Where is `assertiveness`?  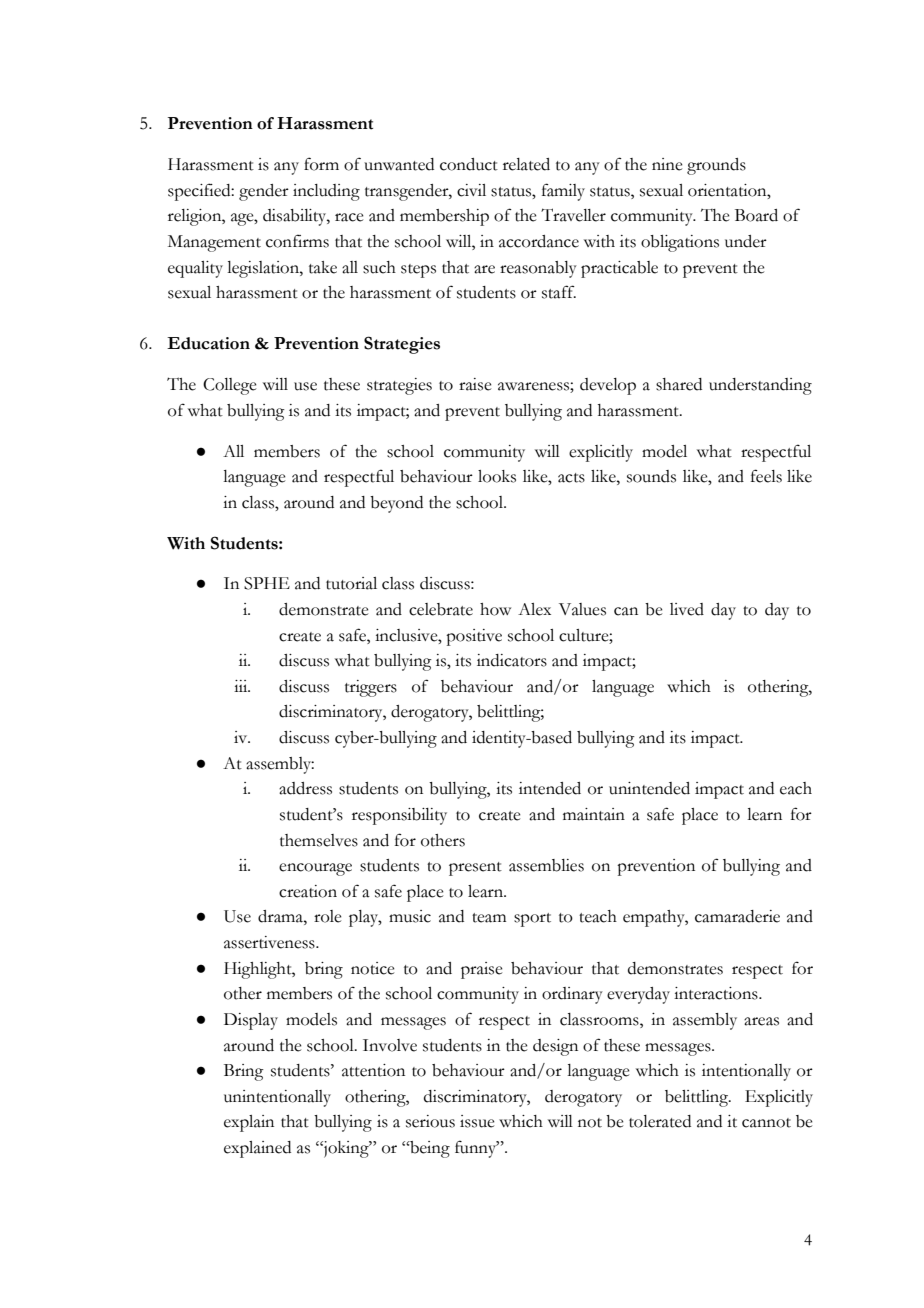
assertiveness is located at coordinates (270, 942).
